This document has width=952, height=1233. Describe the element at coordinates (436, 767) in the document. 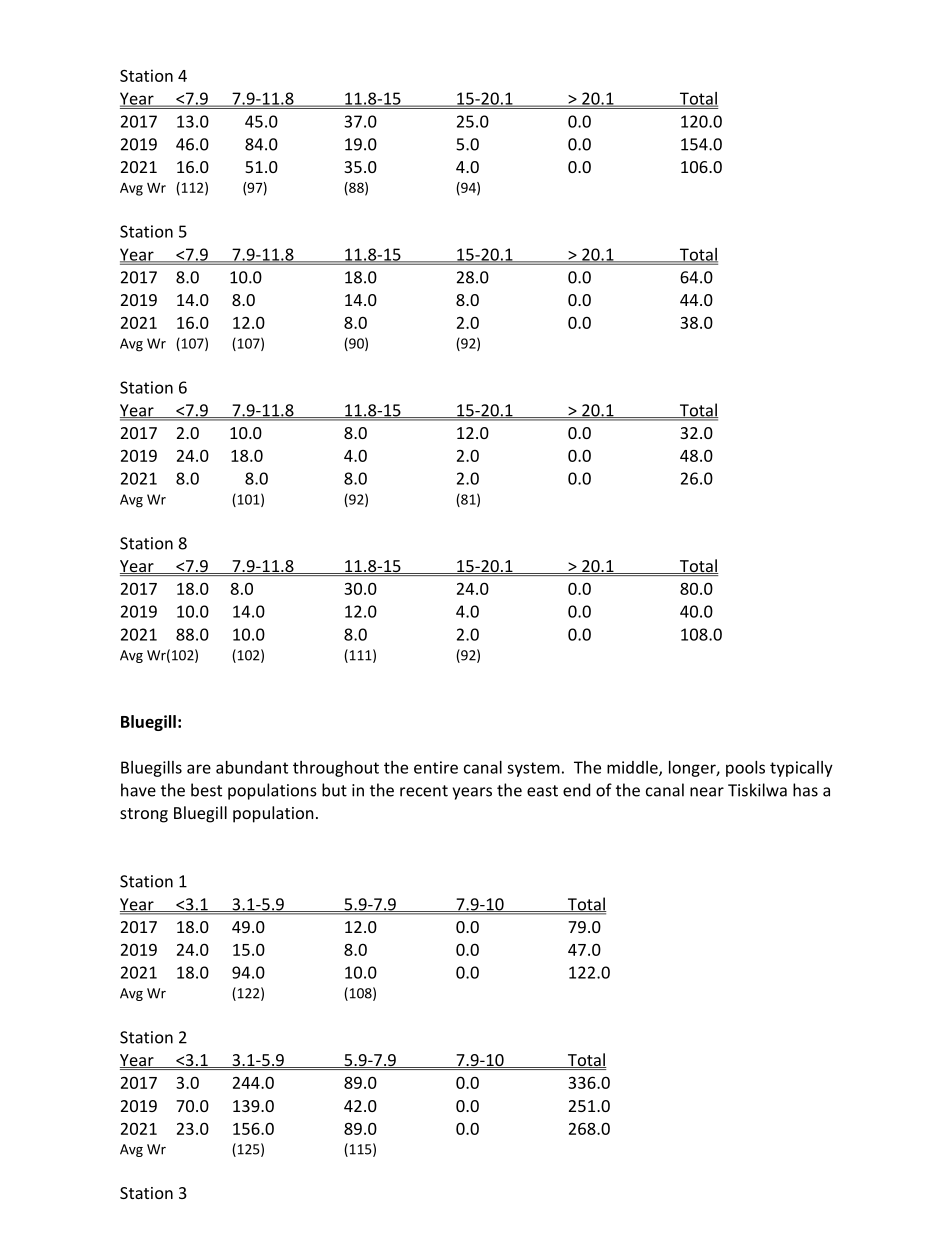

I see `entire` at that location.
